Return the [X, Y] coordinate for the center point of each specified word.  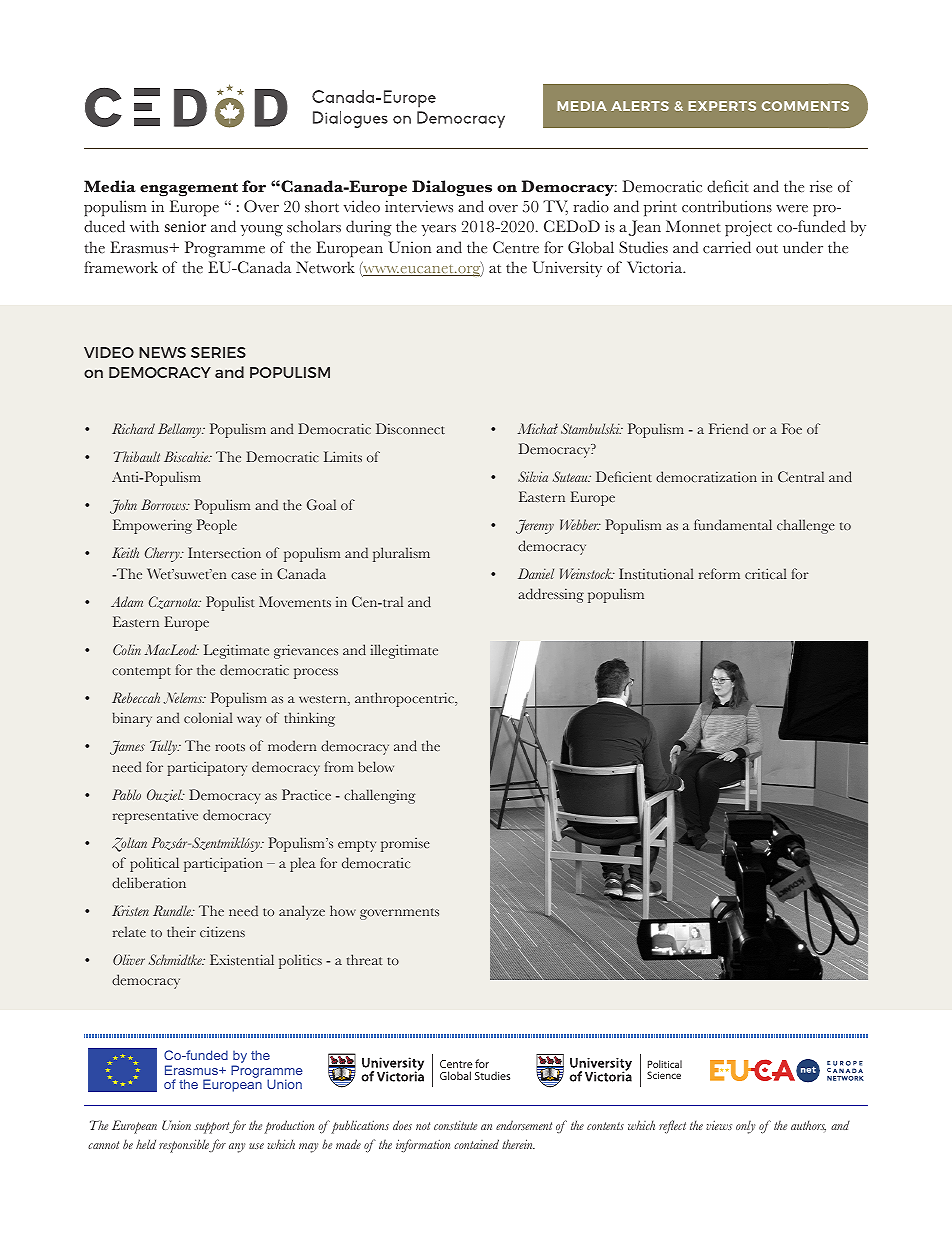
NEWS [162, 352]
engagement [189, 190]
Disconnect [410, 428]
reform [719, 573]
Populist [230, 603]
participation [223, 864]
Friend [728, 428]
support [212, 1128]
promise [405, 845]
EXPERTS [722, 106]
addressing [551, 595]
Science [664, 1075]
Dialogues [452, 188]
